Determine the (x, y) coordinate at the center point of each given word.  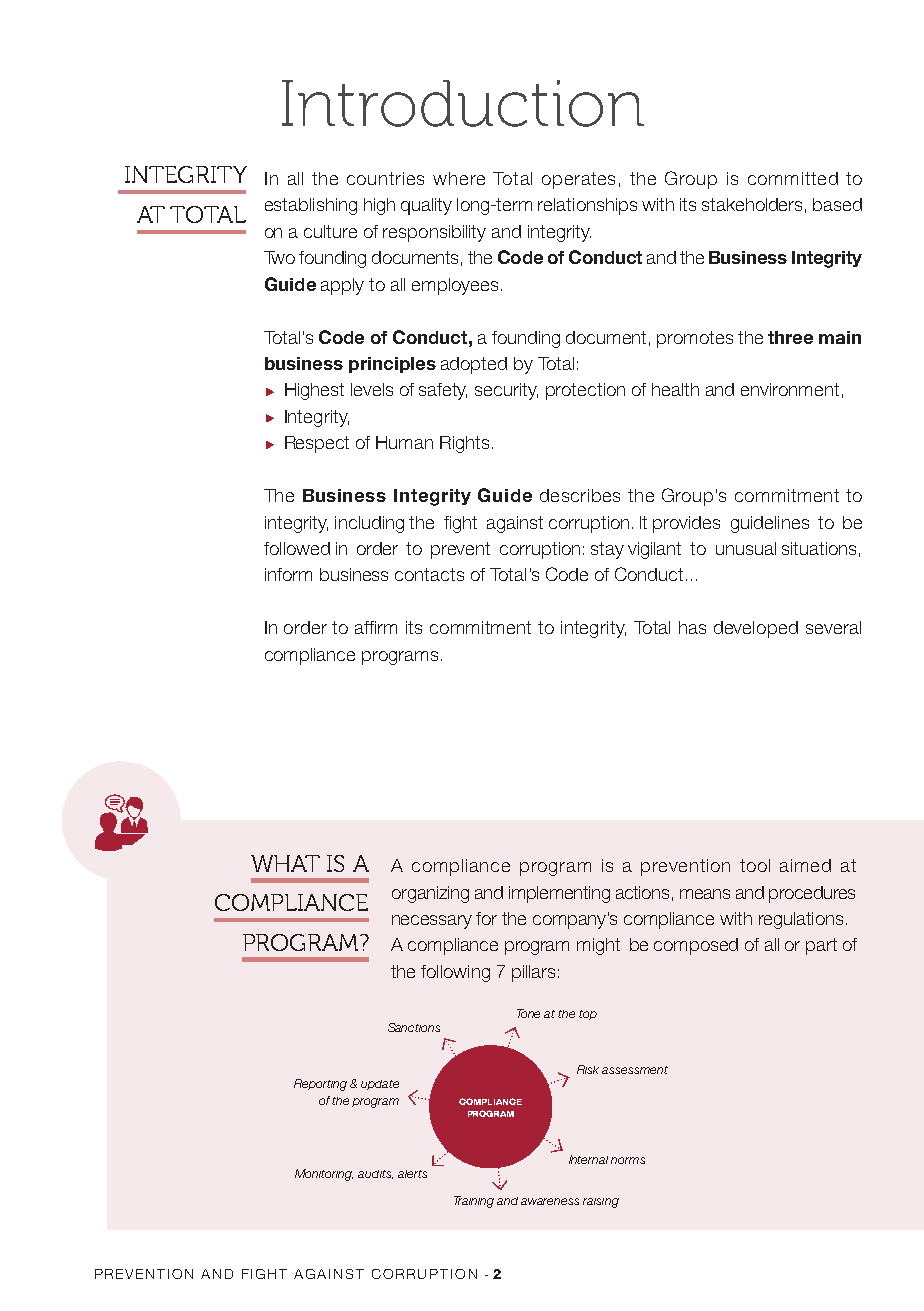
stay (607, 550)
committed (793, 178)
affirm (376, 627)
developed (756, 629)
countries (385, 178)
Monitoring (324, 1175)
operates (578, 180)
